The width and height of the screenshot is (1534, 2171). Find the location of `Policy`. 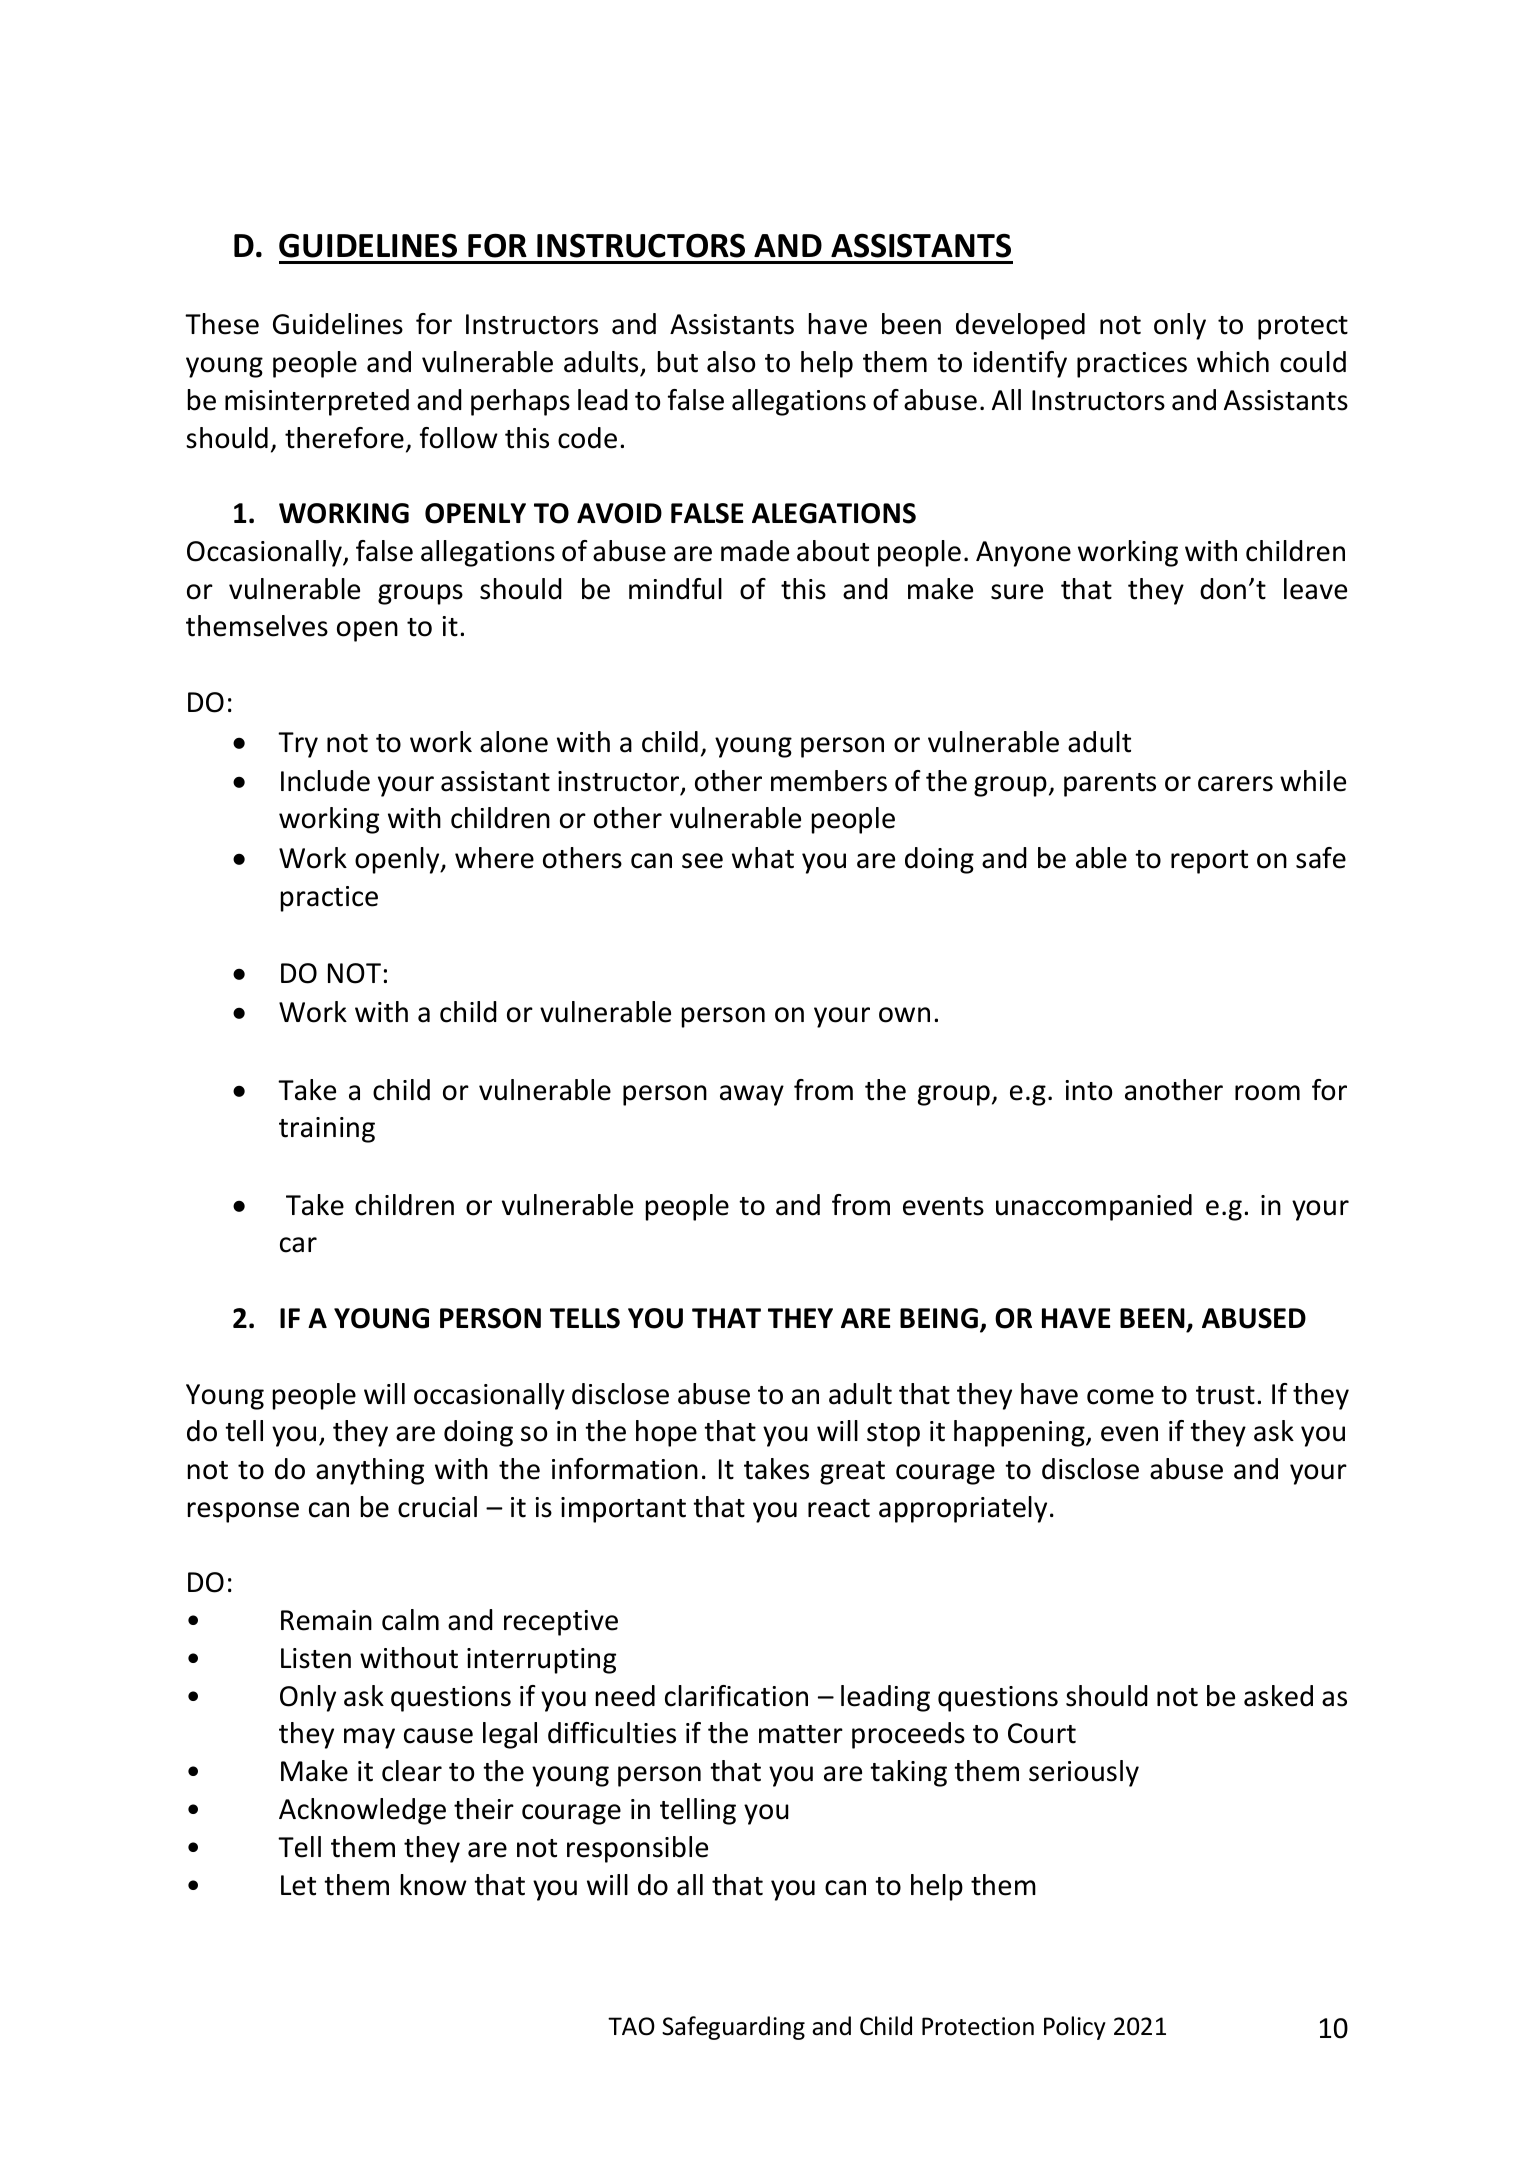

Policy is located at coordinates (1075, 2028).
